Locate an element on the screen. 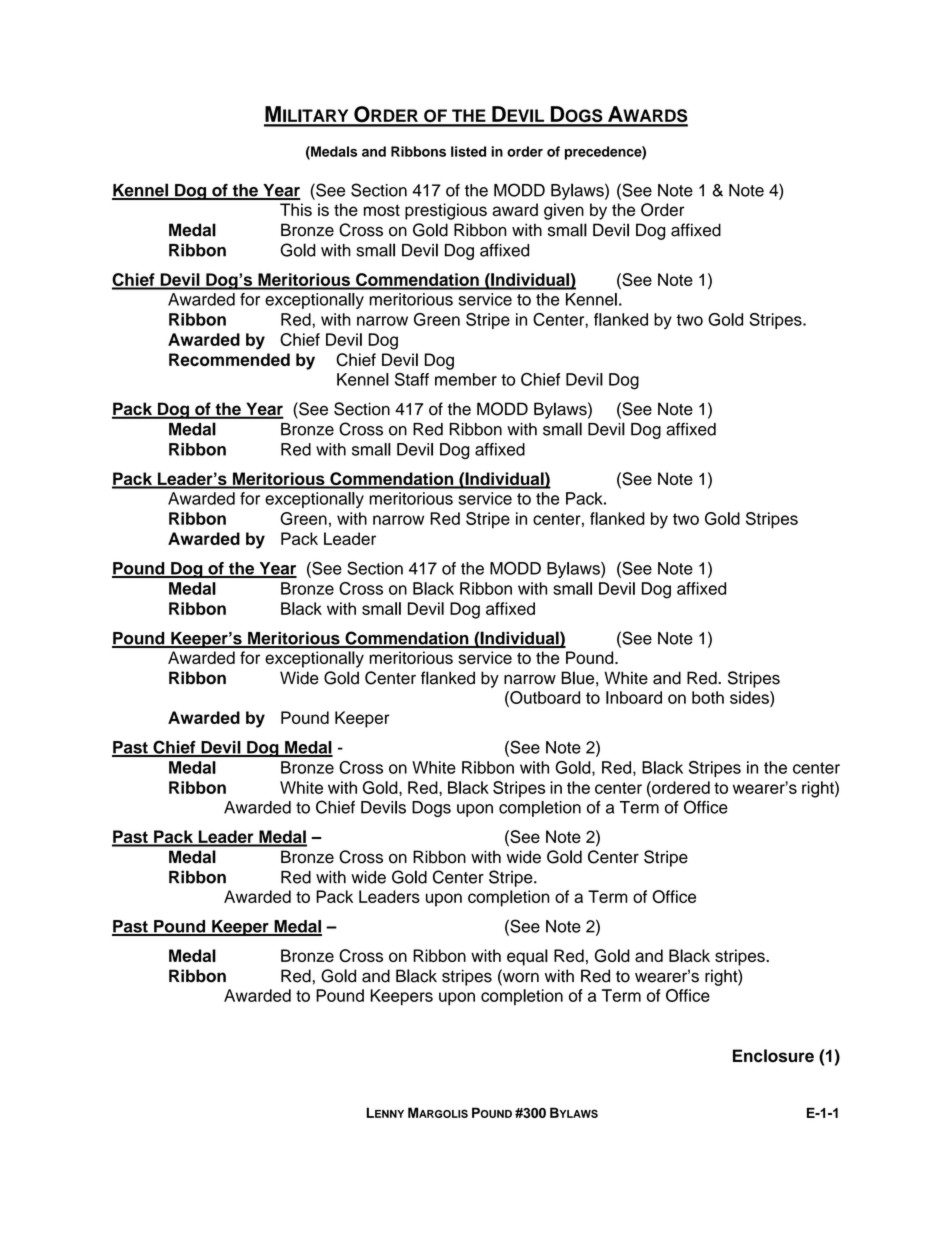  most is located at coordinates (382, 210).
